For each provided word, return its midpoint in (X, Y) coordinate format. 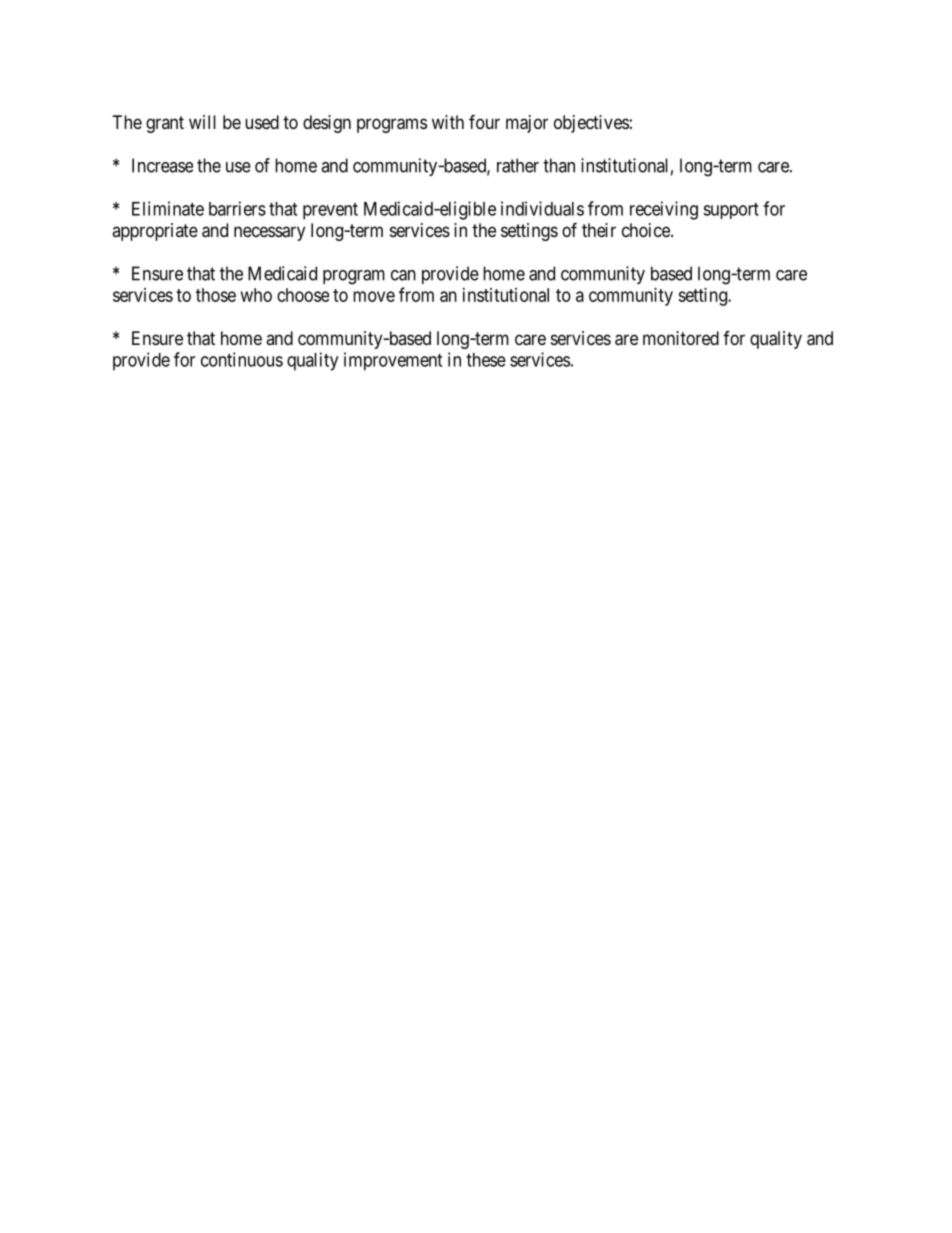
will (202, 122)
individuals (542, 208)
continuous (242, 359)
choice (647, 230)
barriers (237, 208)
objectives (591, 124)
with (448, 122)
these (486, 360)
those (216, 295)
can (403, 275)
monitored (681, 338)
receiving (664, 210)
